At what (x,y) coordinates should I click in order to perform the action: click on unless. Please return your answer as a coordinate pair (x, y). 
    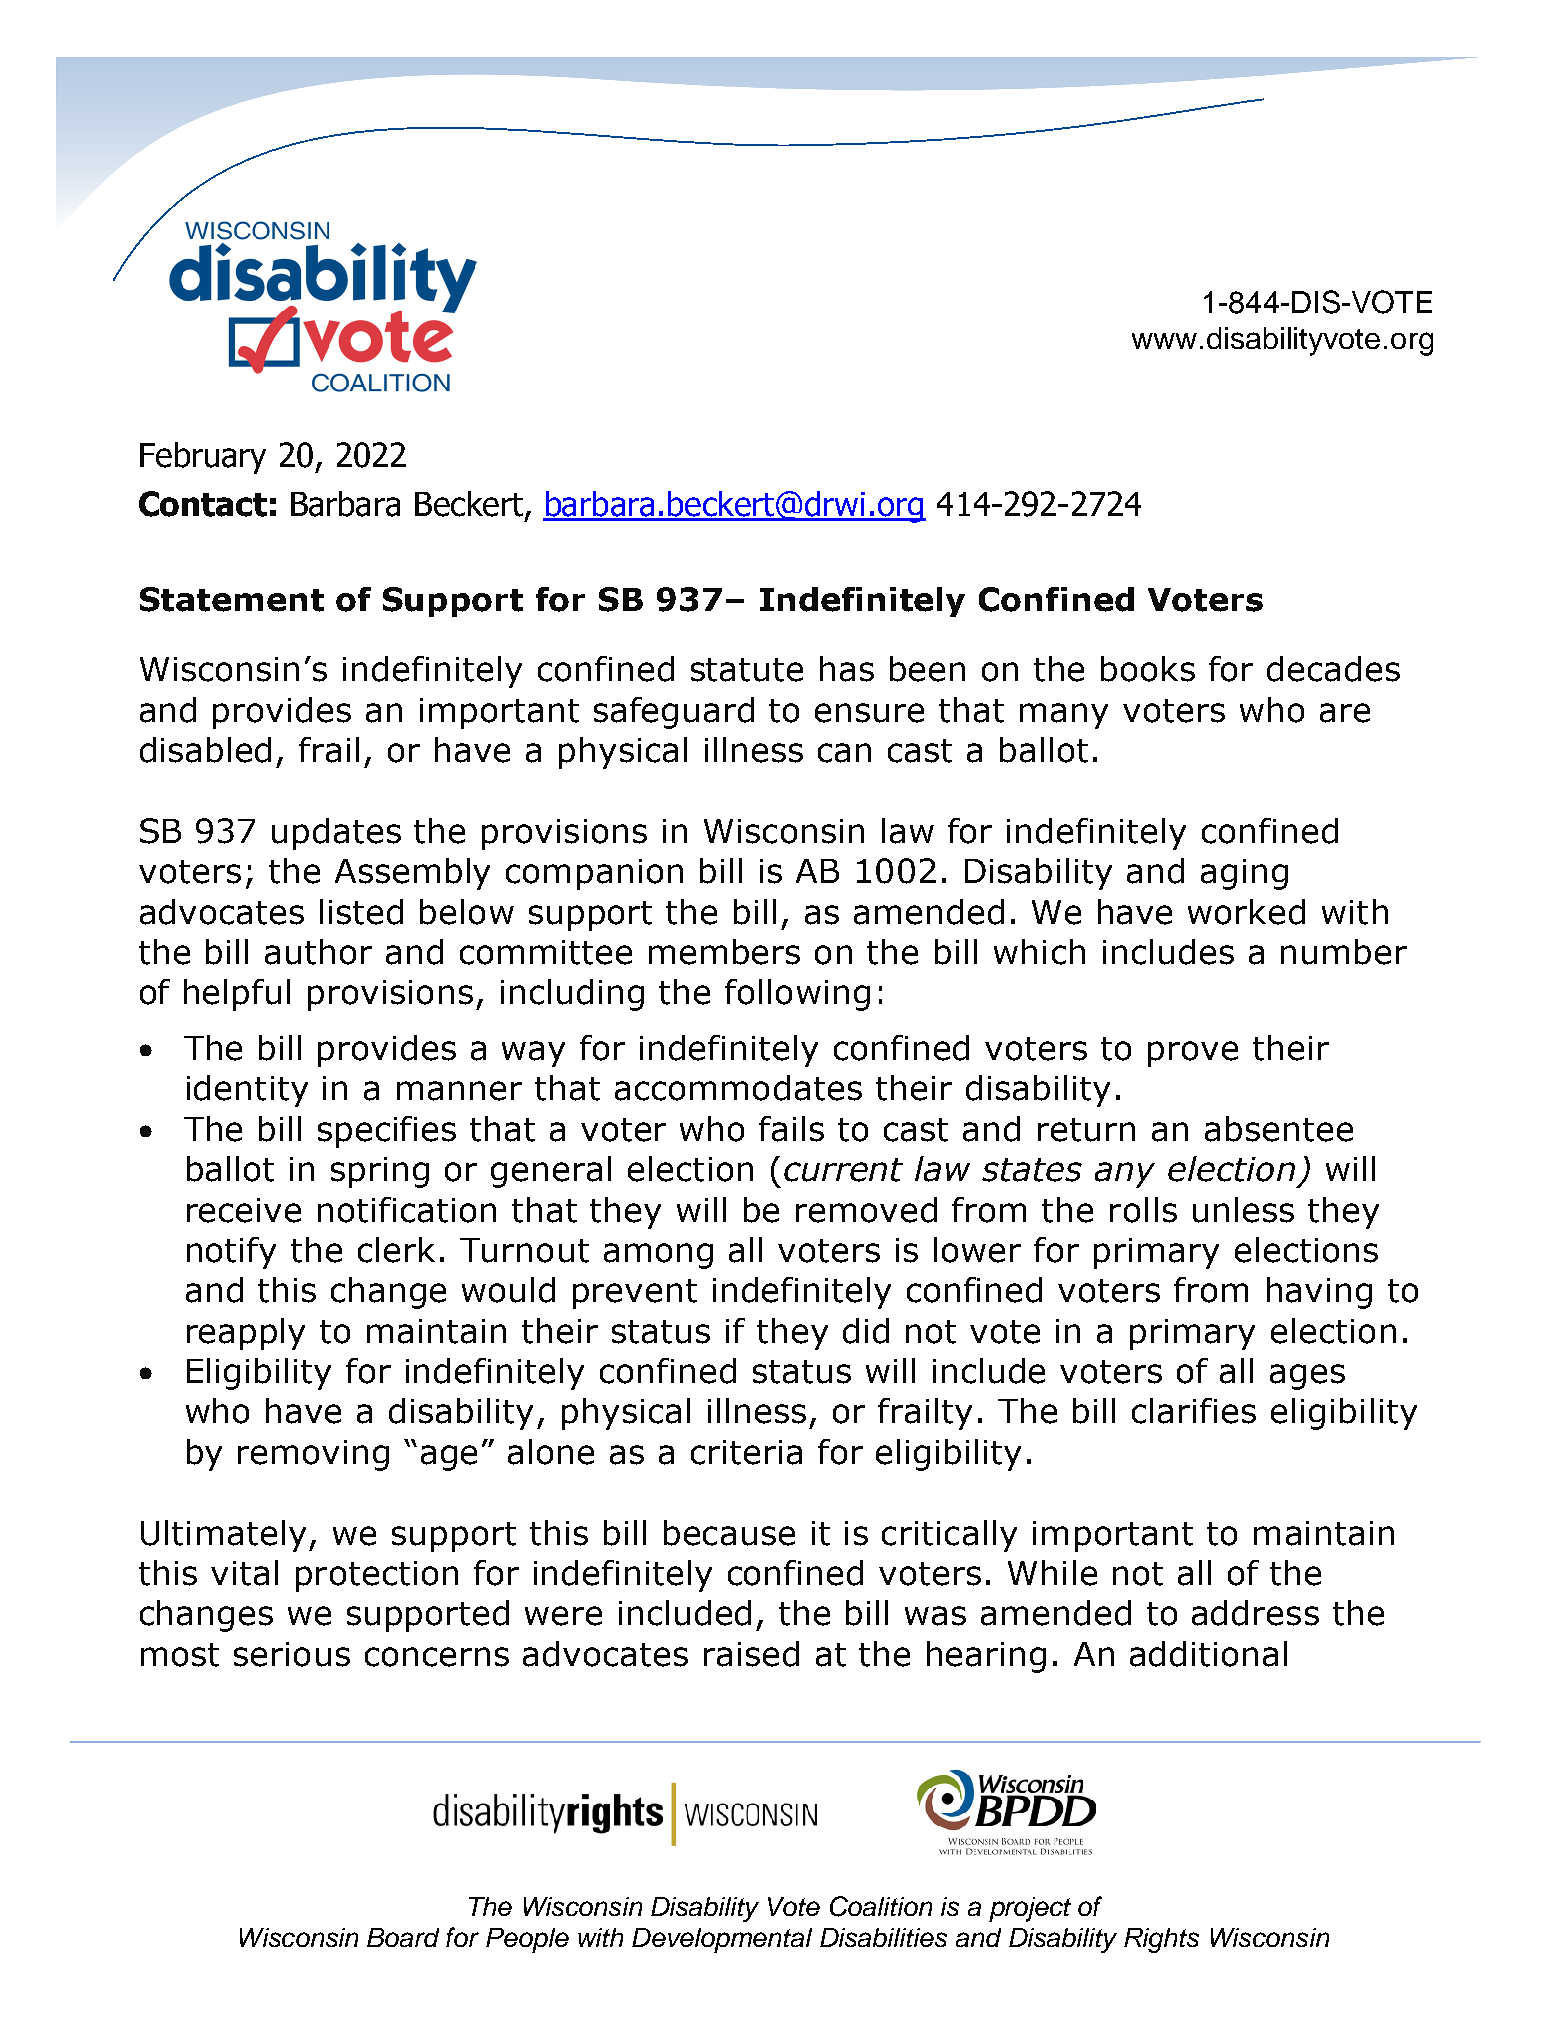
    Looking at the image, I should click on (1243, 1210).
